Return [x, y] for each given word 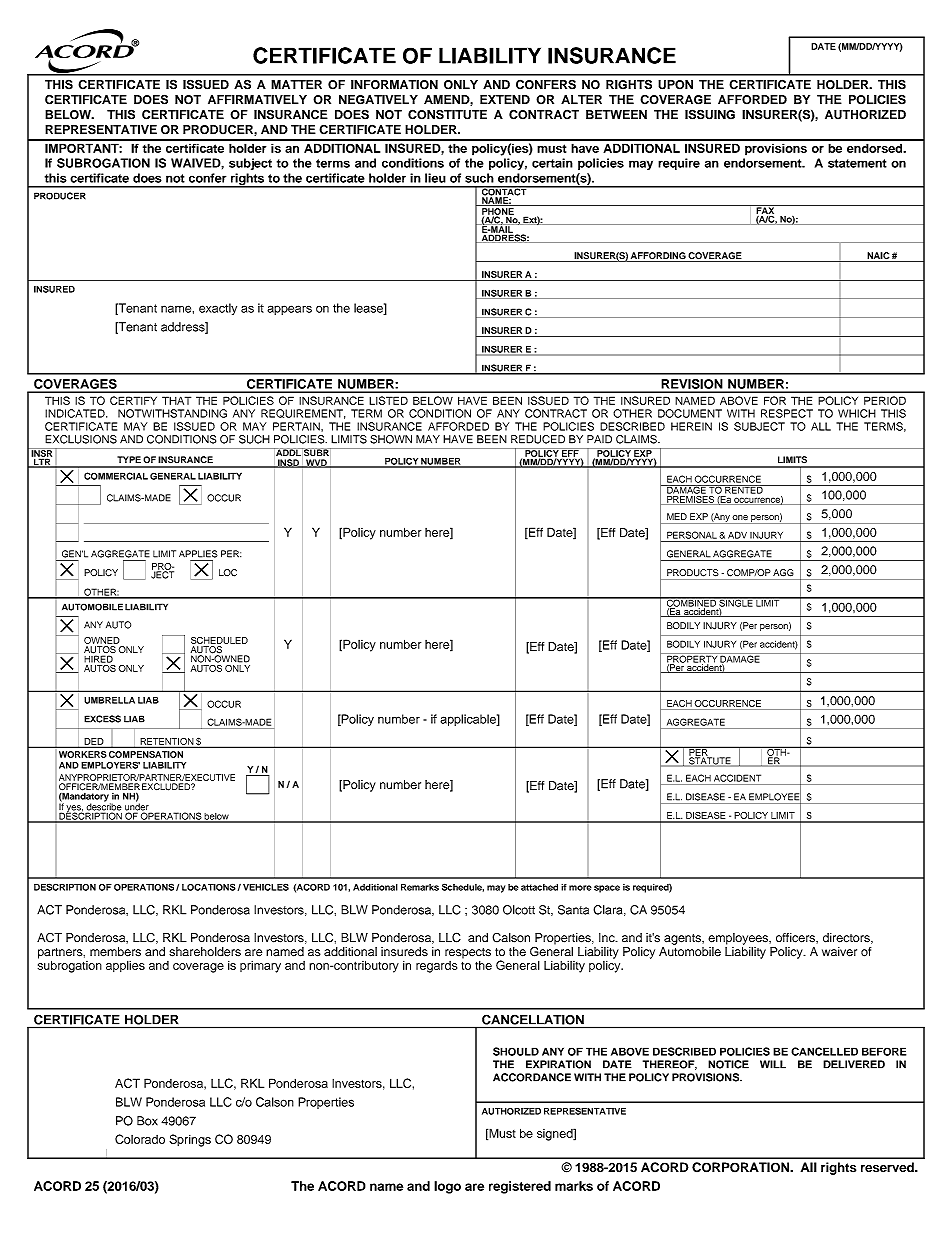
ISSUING [710, 114]
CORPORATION [742, 1167]
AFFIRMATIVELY [257, 99]
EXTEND [505, 99]
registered [520, 1187]
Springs [190, 1140]
